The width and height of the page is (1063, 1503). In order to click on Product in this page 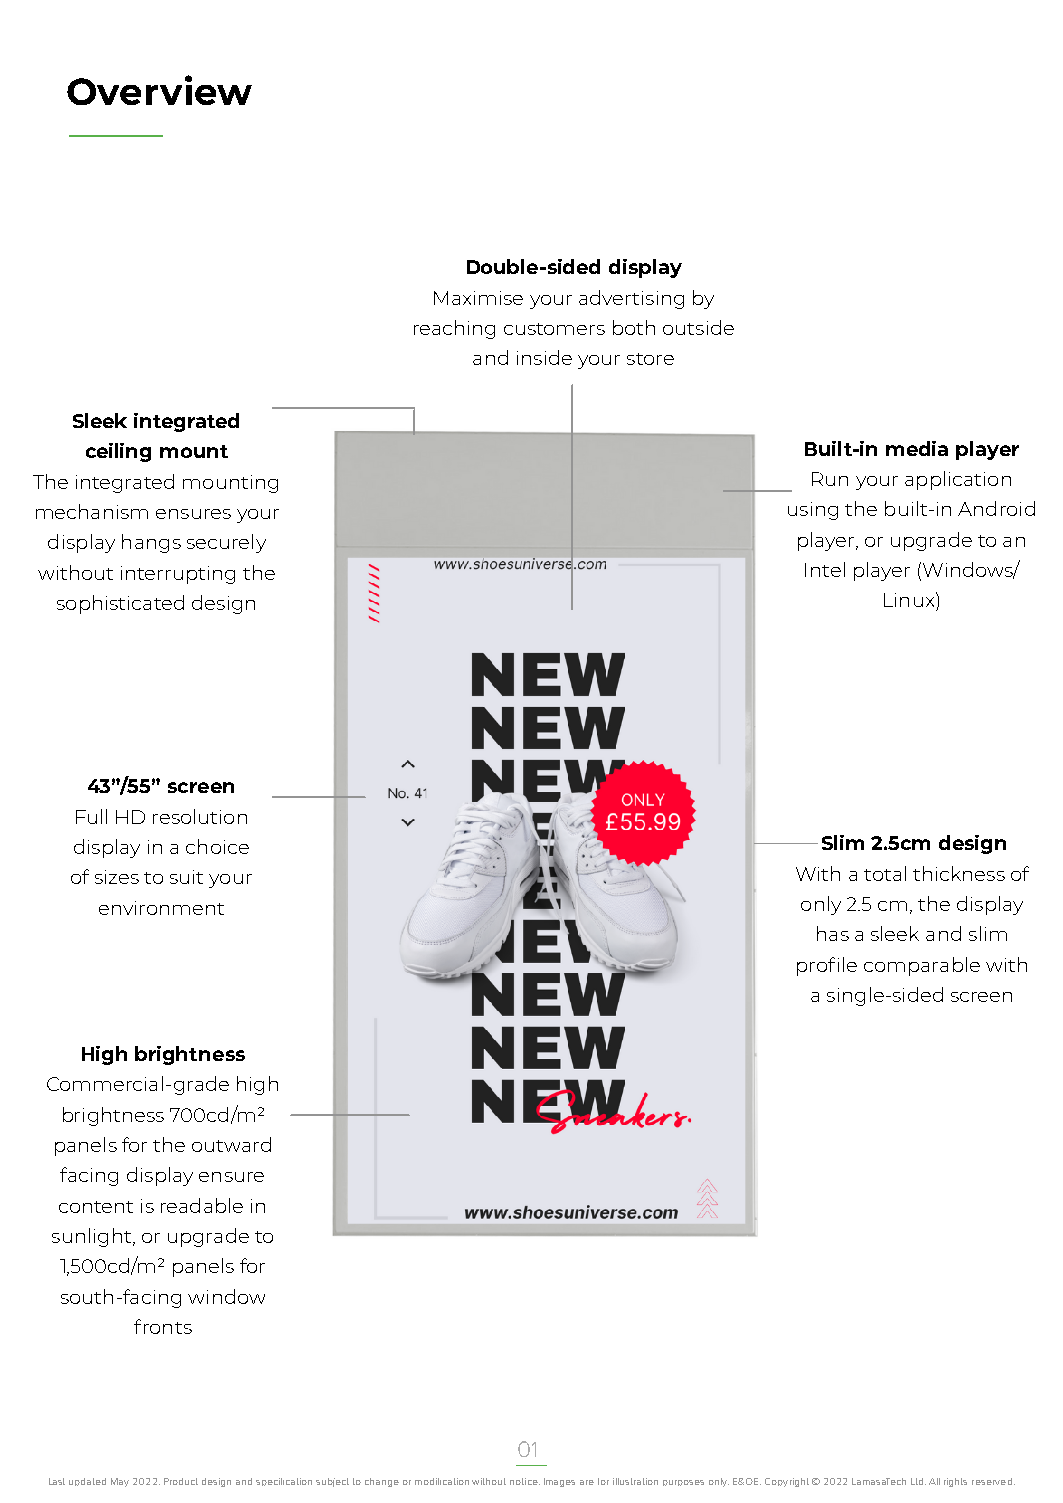, I will do `click(181, 1481)`.
